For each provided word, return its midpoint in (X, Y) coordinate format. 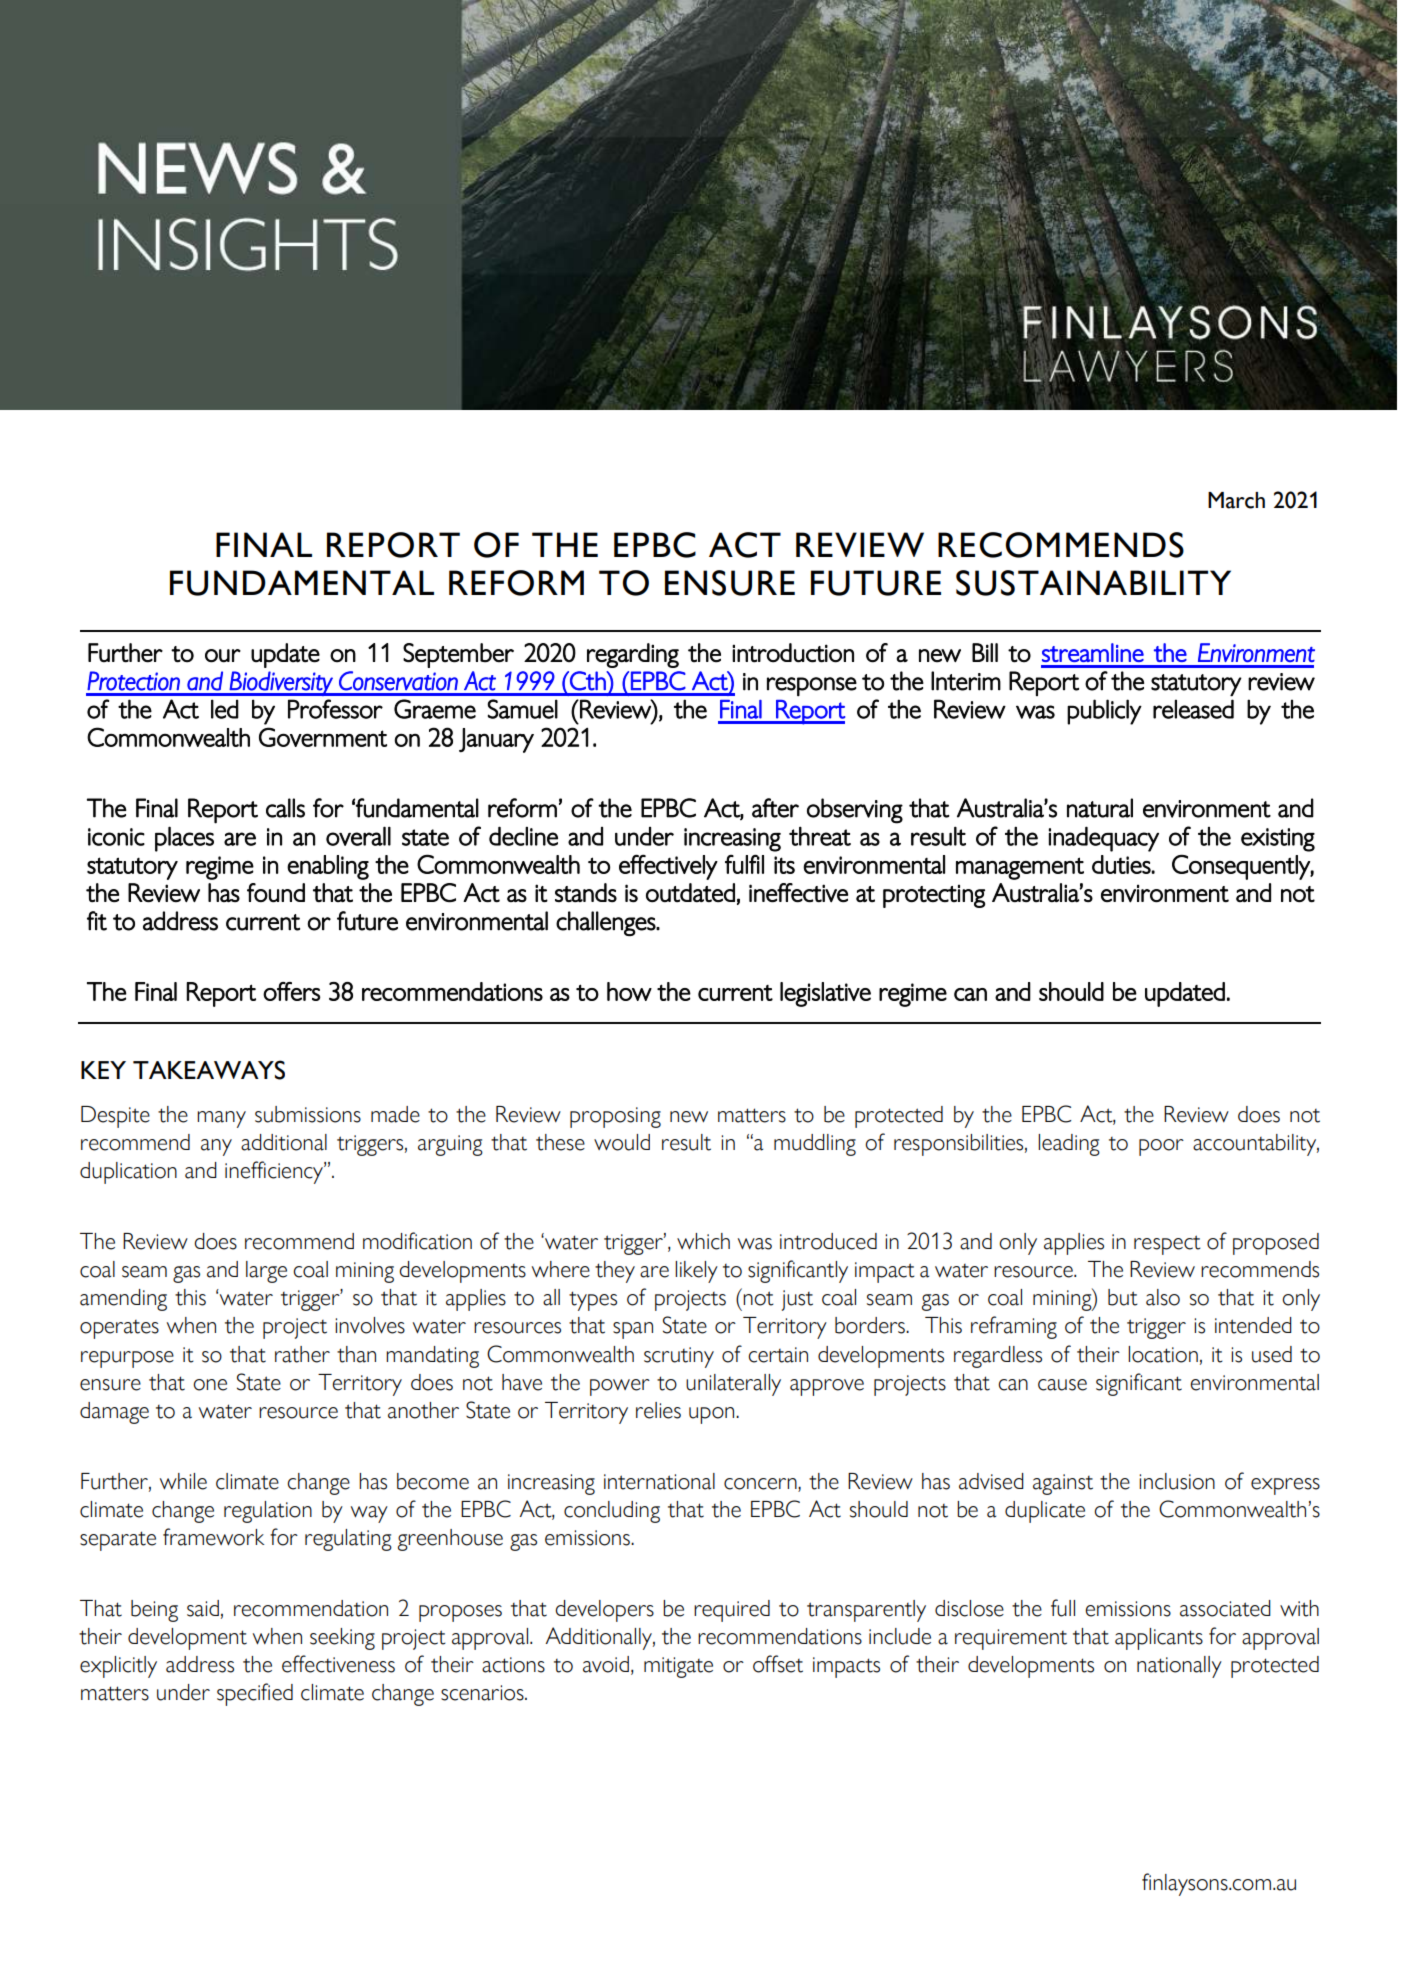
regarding (633, 655)
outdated (690, 892)
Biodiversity (281, 683)
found (276, 892)
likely (696, 1272)
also (1163, 1297)
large (266, 1272)
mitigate (678, 1667)
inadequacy (1104, 839)
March (1236, 500)
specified (255, 1694)
